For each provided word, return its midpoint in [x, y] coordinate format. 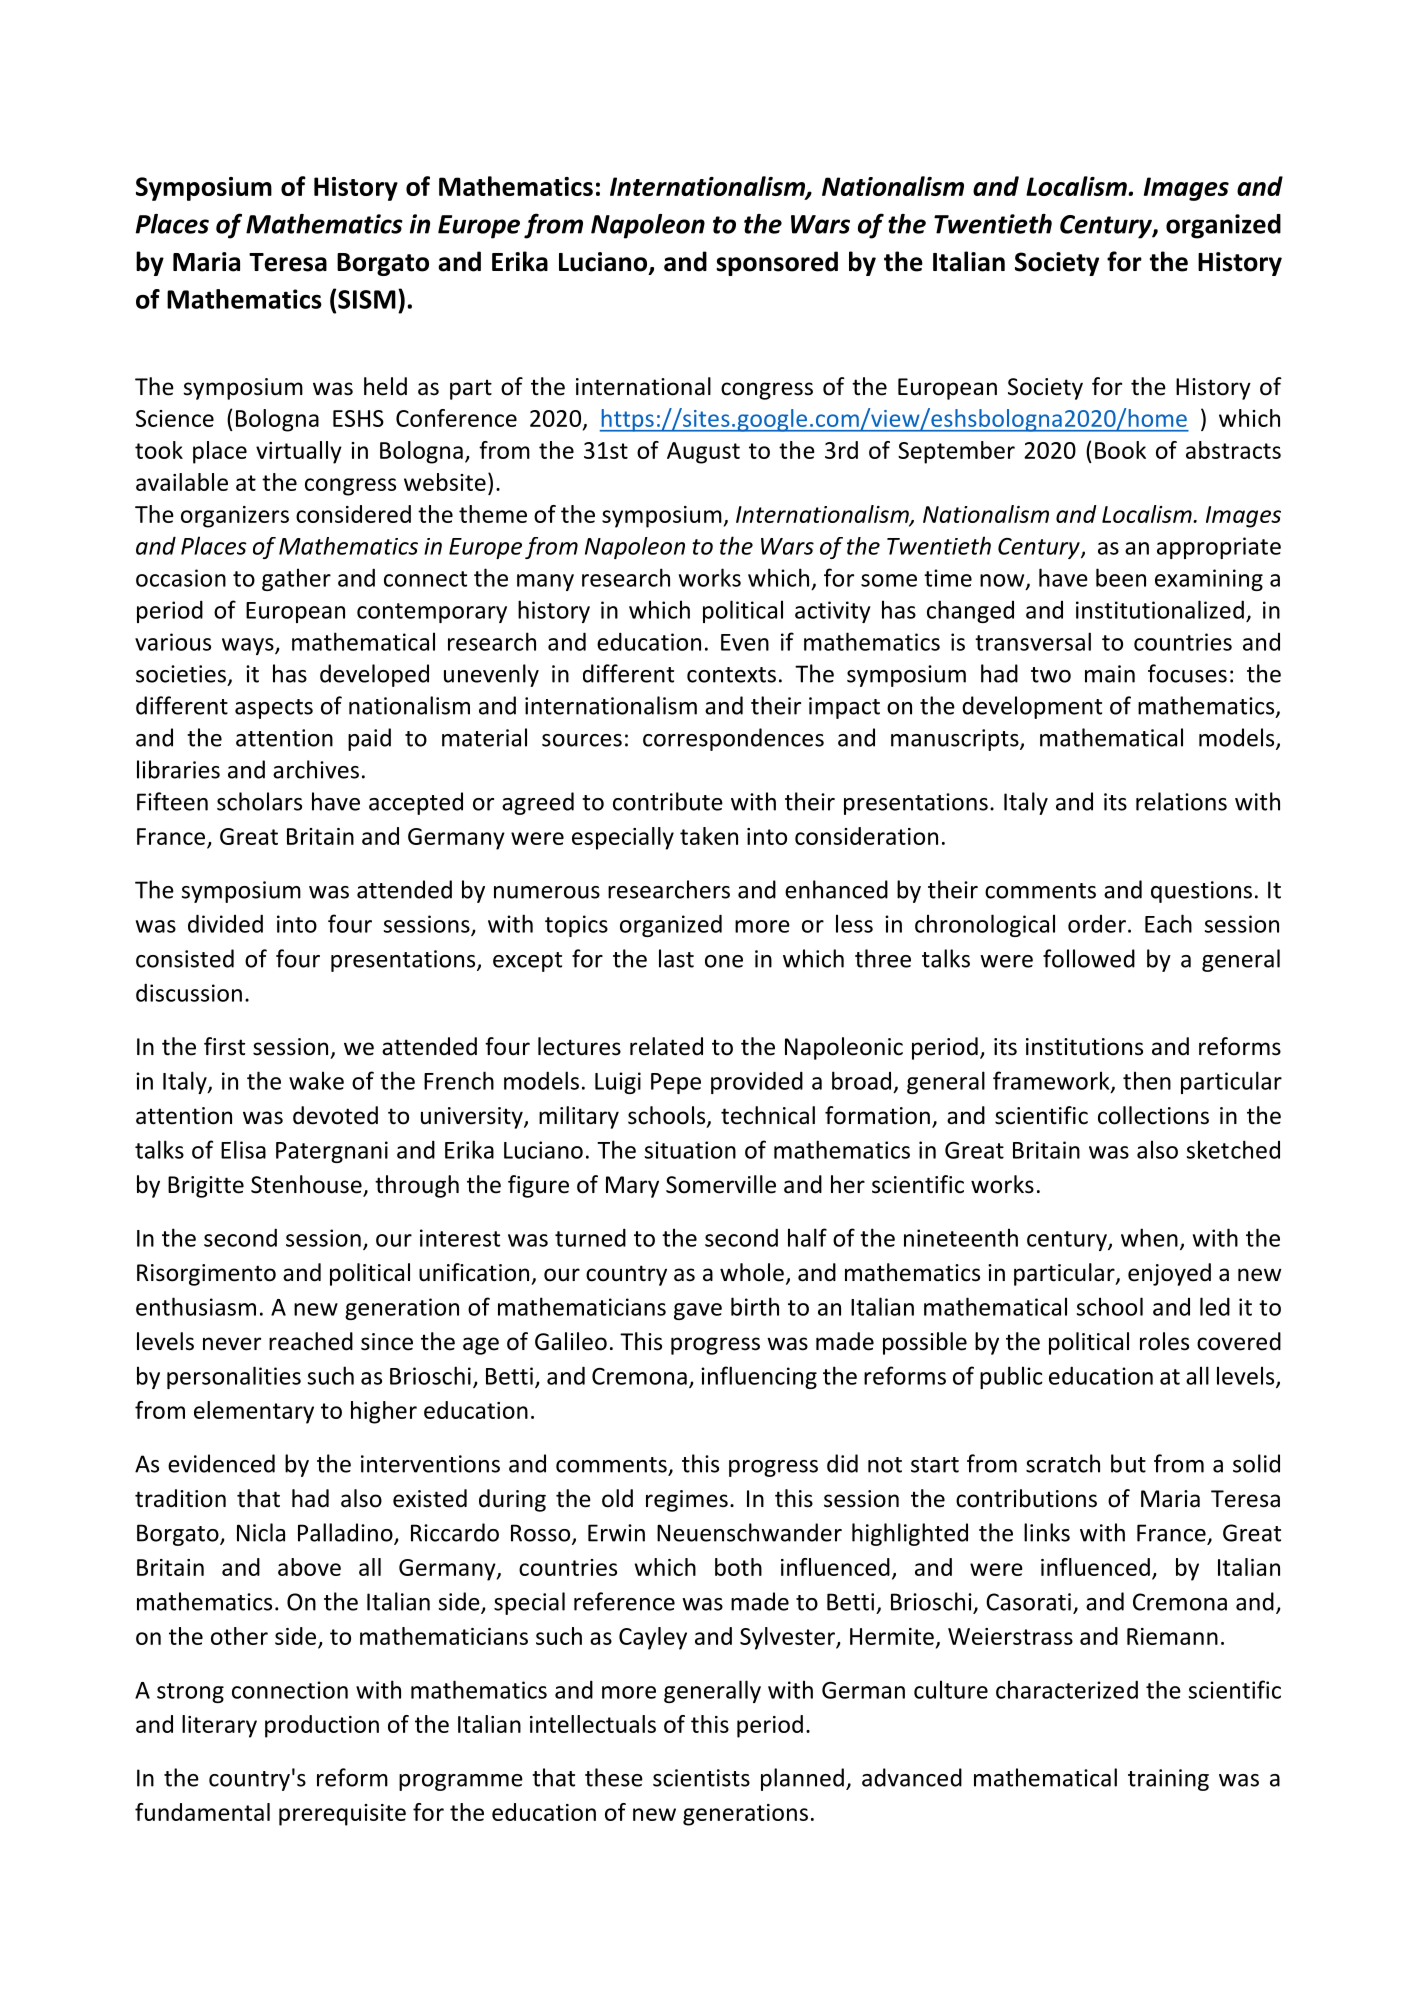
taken [709, 836]
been [1121, 577]
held [385, 386]
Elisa [243, 1149]
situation [690, 1150]
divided [225, 923]
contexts [731, 675]
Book [1120, 450]
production [322, 1726]
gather [296, 579]
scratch [1063, 1463]
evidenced [221, 1463]
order [1097, 924]
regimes [687, 1501]
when [1149, 1237]
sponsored [777, 263]
